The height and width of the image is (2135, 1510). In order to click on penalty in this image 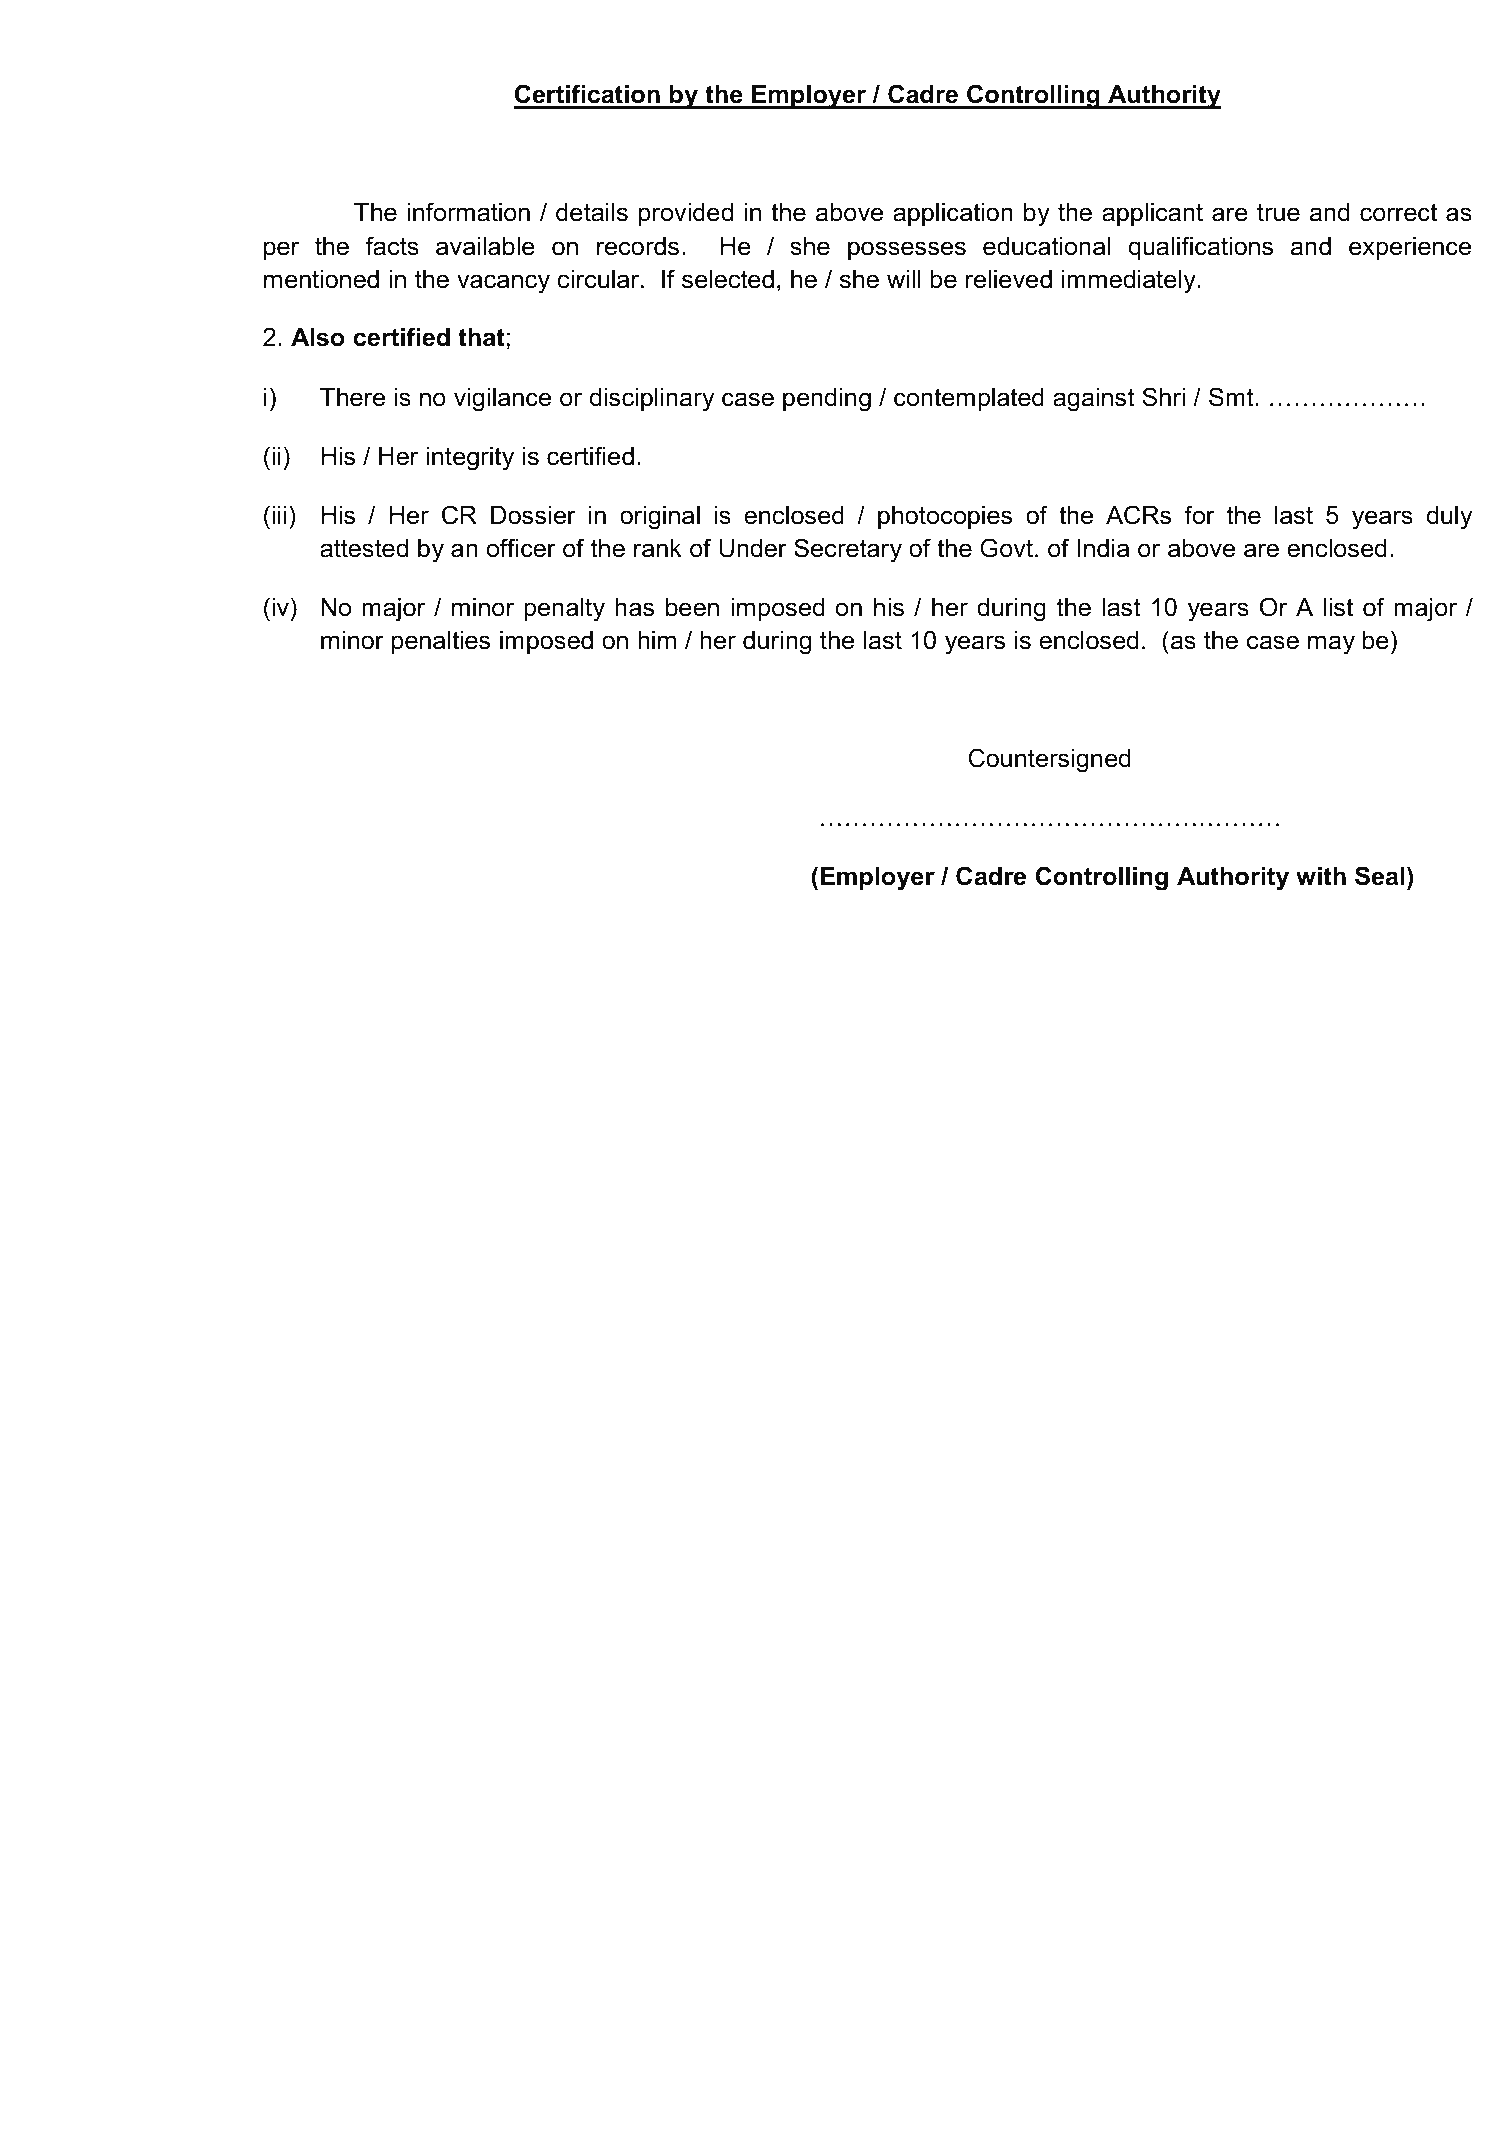, I will do `click(564, 610)`.
